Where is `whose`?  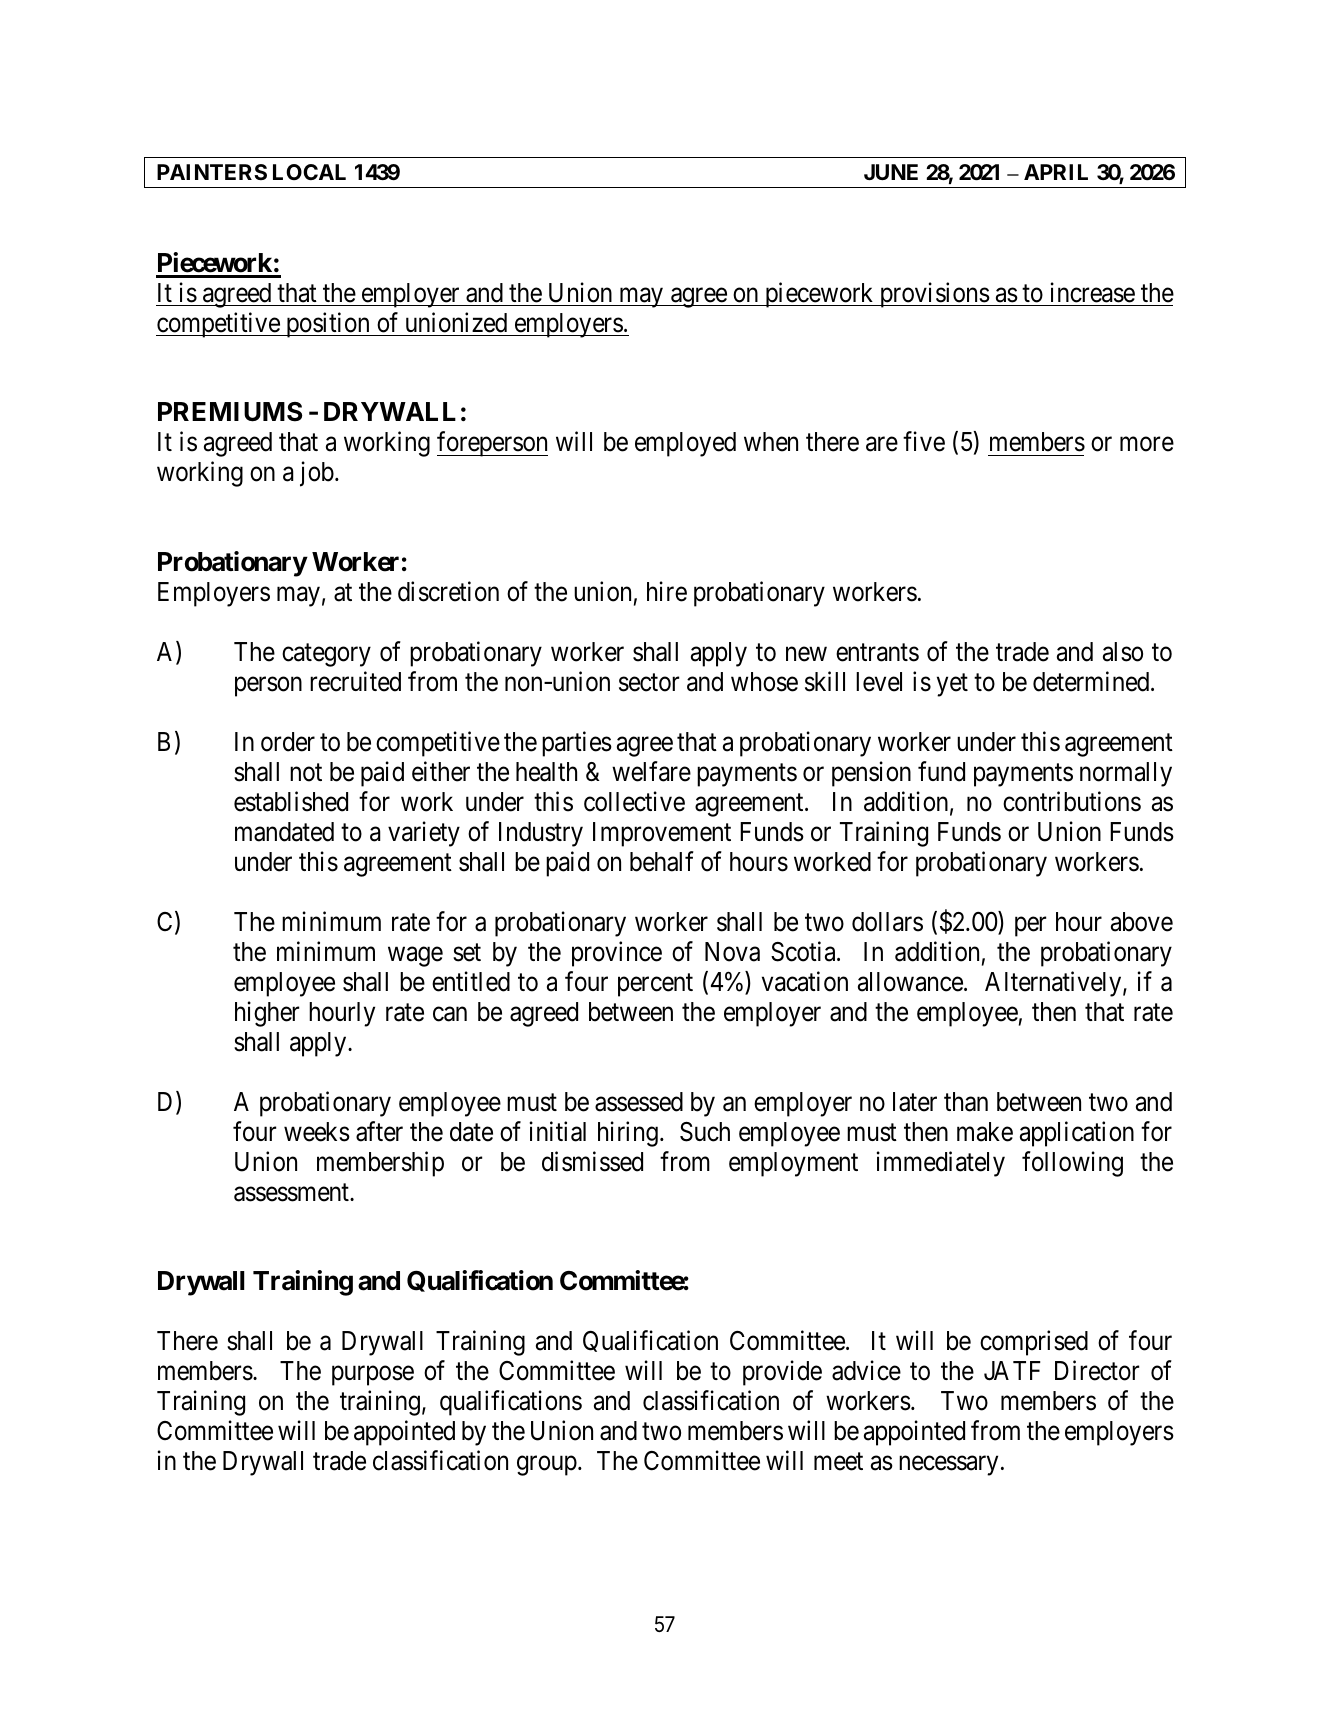
whose is located at coordinates (764, 682).
